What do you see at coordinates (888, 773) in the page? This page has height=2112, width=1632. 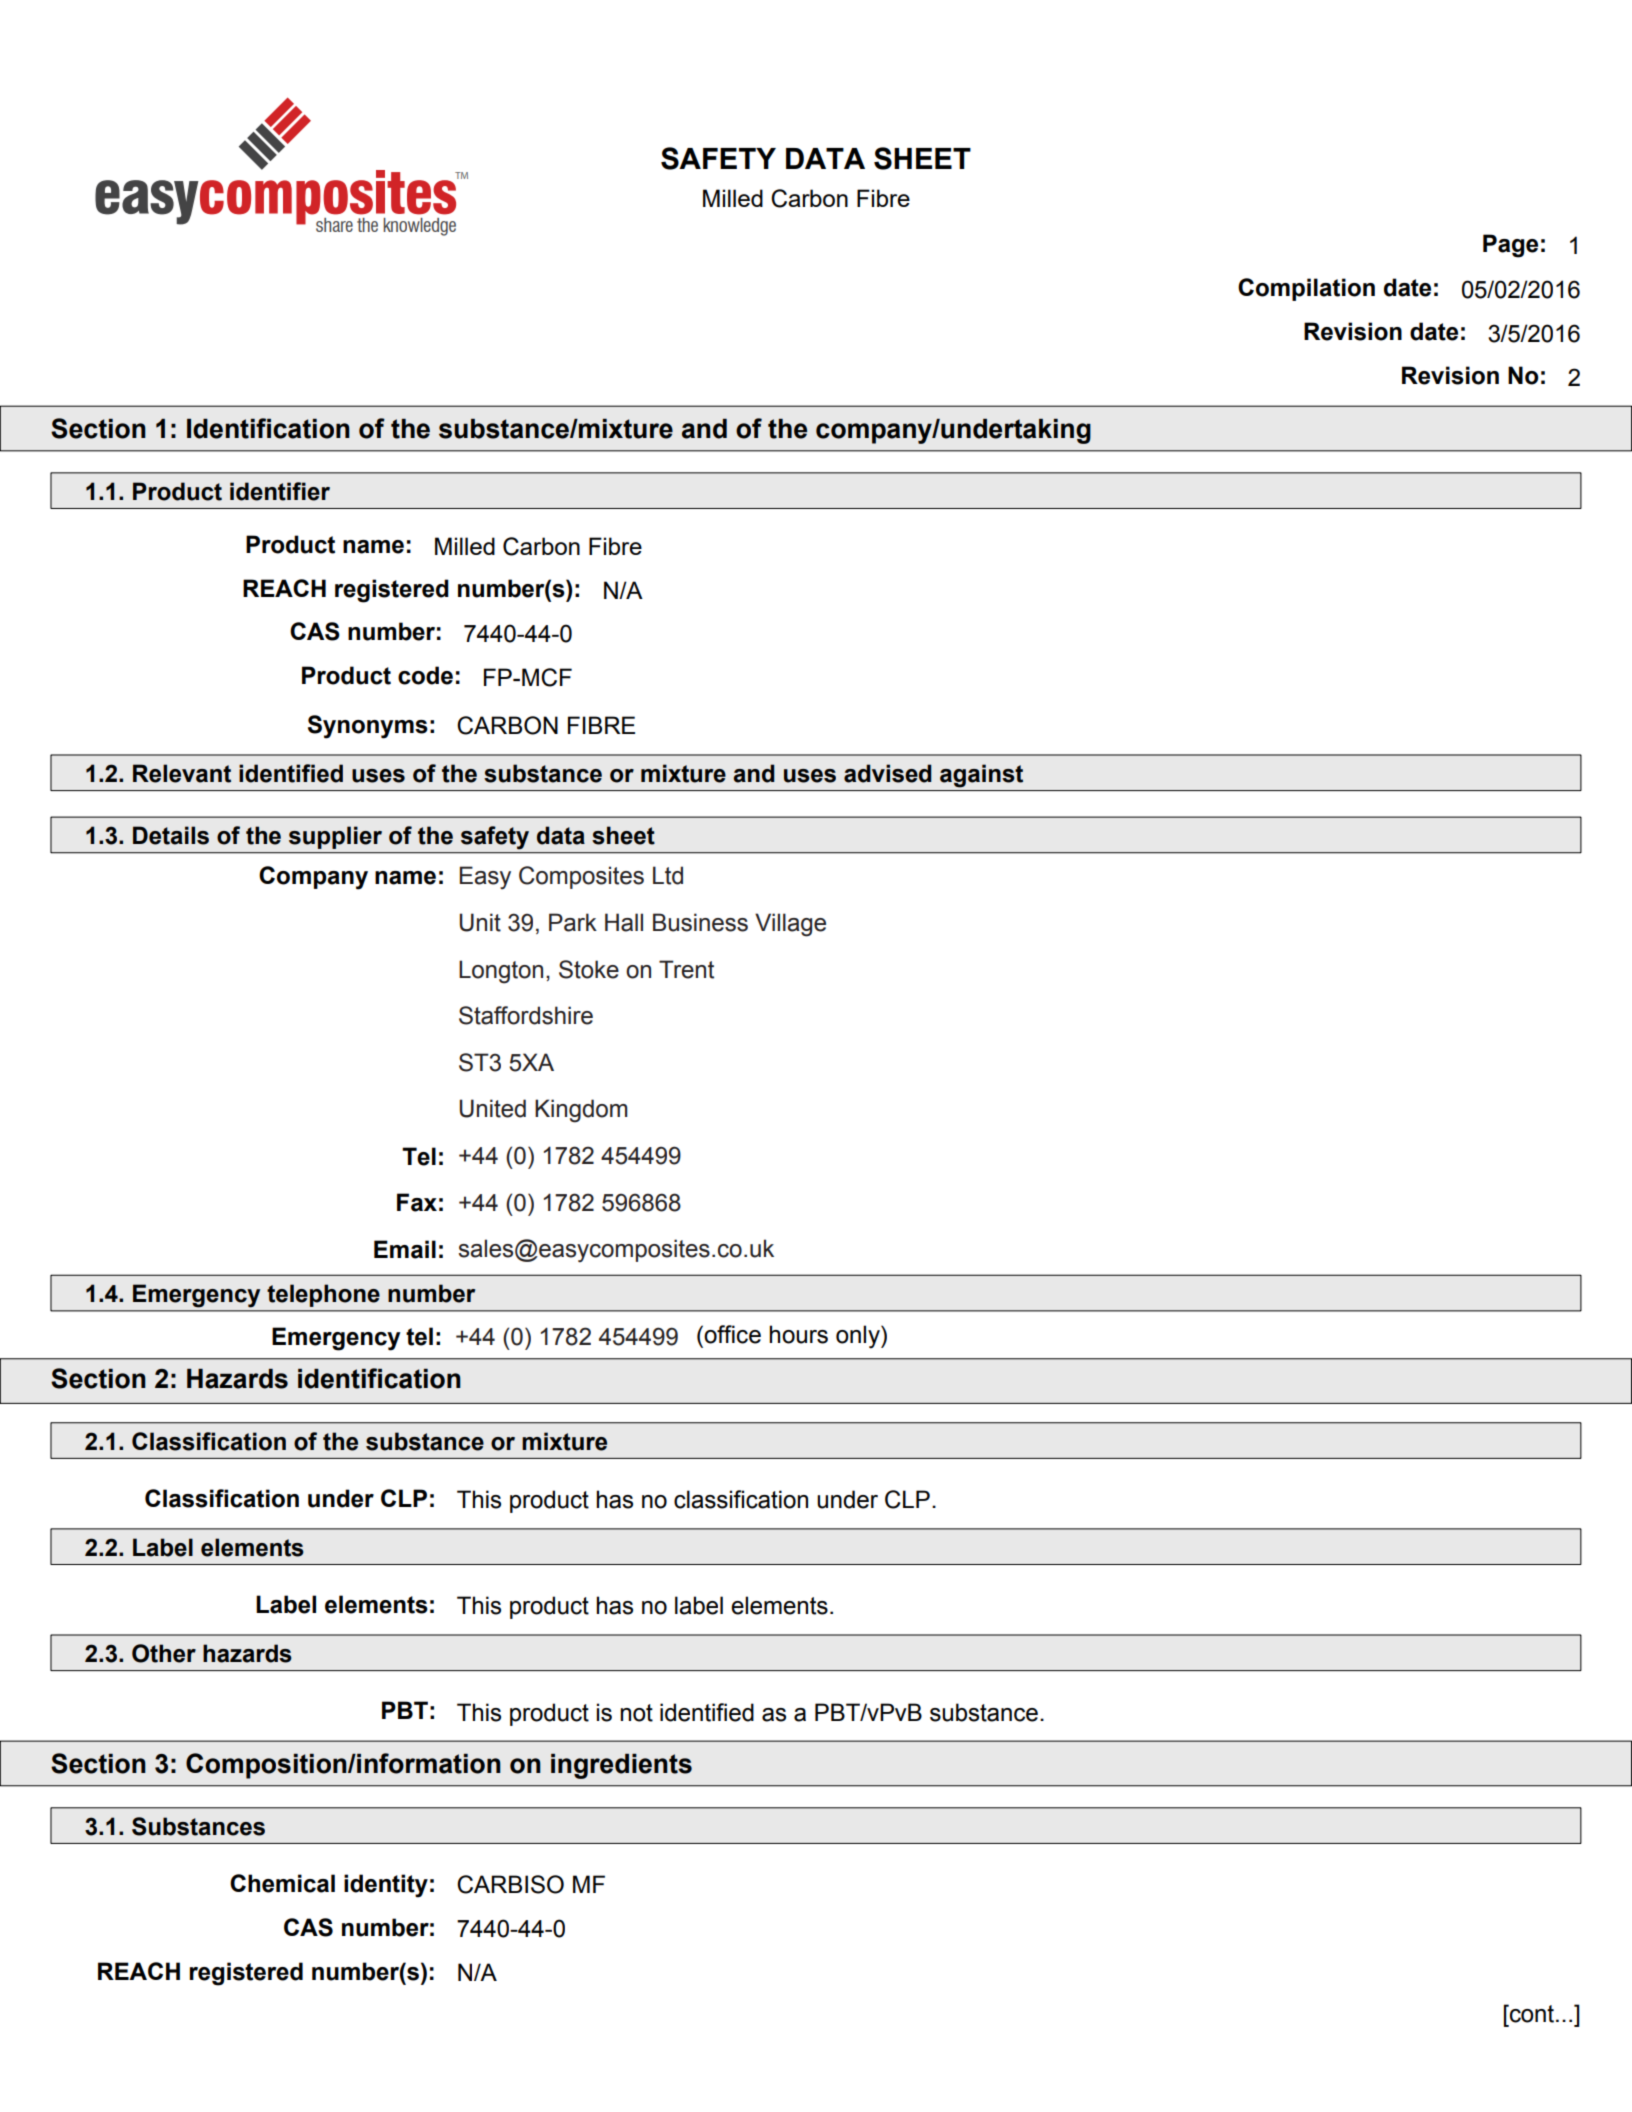 I see `advised` at bounding box center [888, 773].
